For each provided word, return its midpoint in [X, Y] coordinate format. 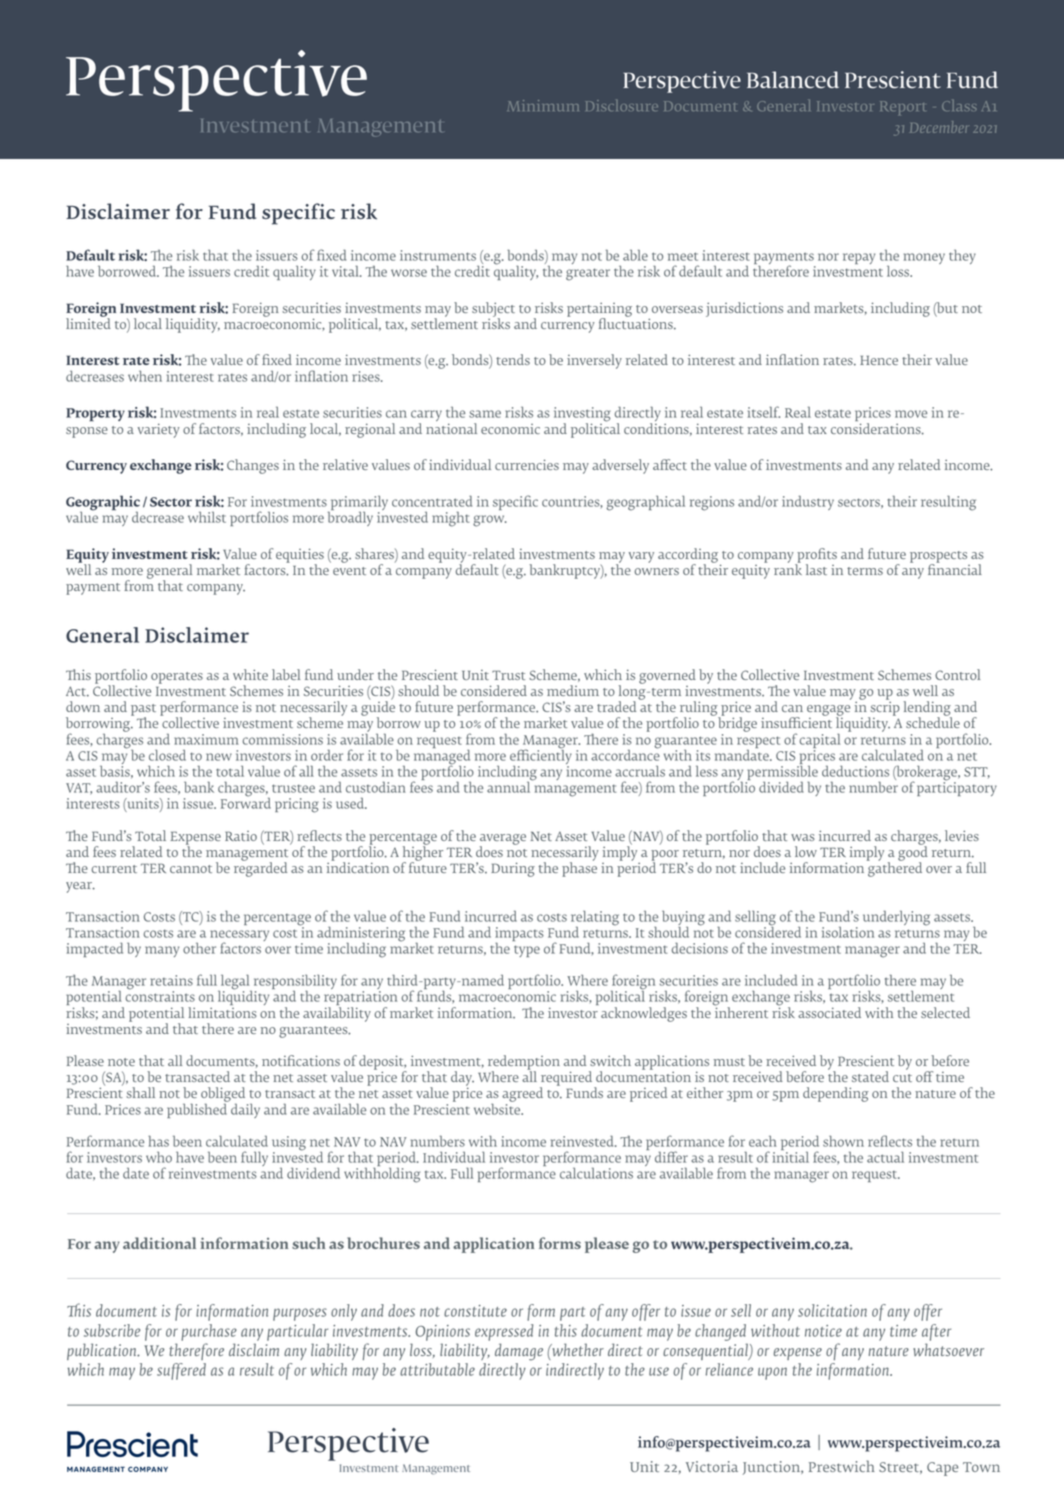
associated [829, 1012]
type [527, 951]
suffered [181, 1371]
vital [346, 271]
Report [902, 108]
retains [171, 980]
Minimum [543, 105]
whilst [207, 517]
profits [816, 556]
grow [490, 521]
